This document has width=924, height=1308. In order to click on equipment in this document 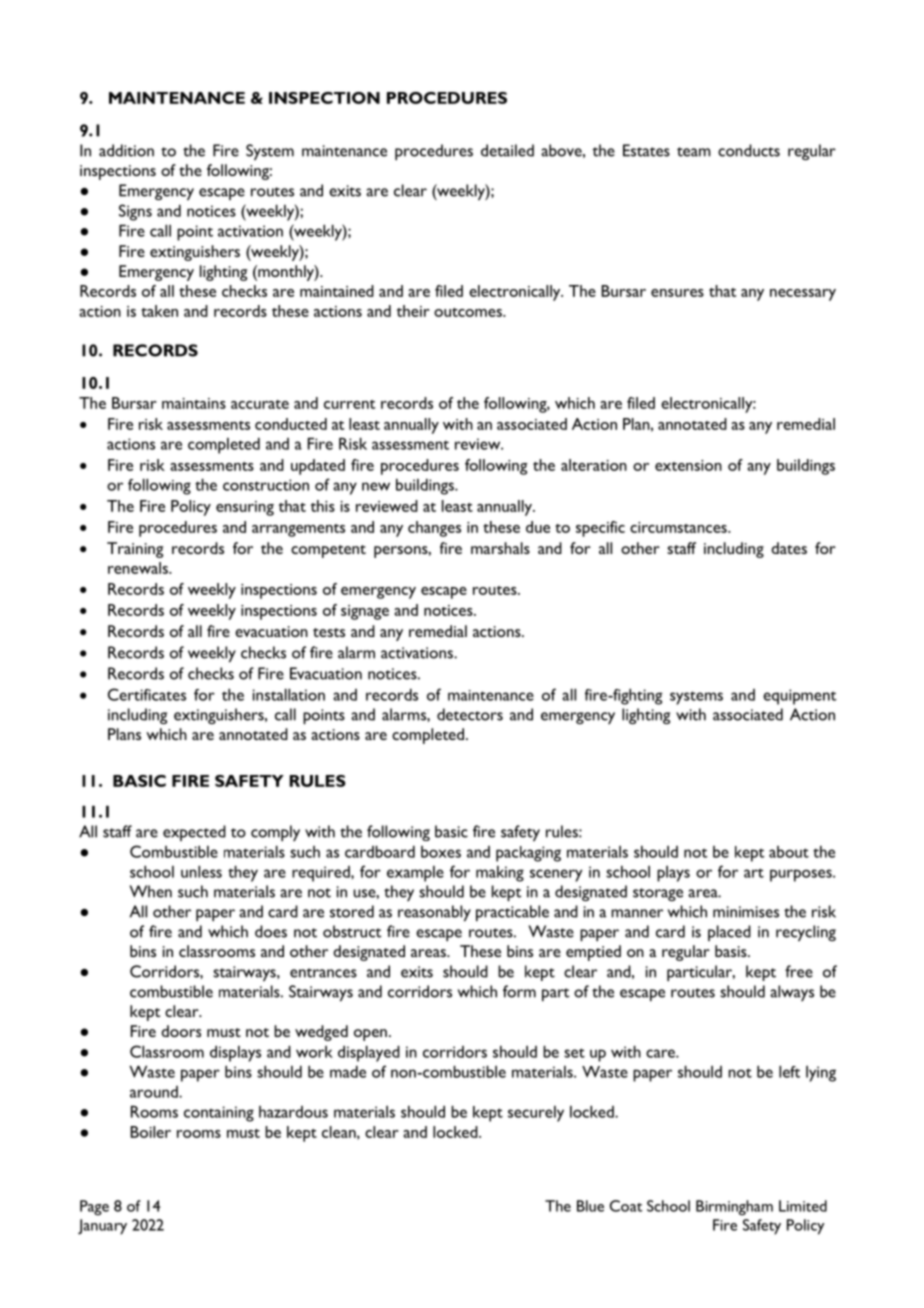, I will do `click(799, 697)`.
